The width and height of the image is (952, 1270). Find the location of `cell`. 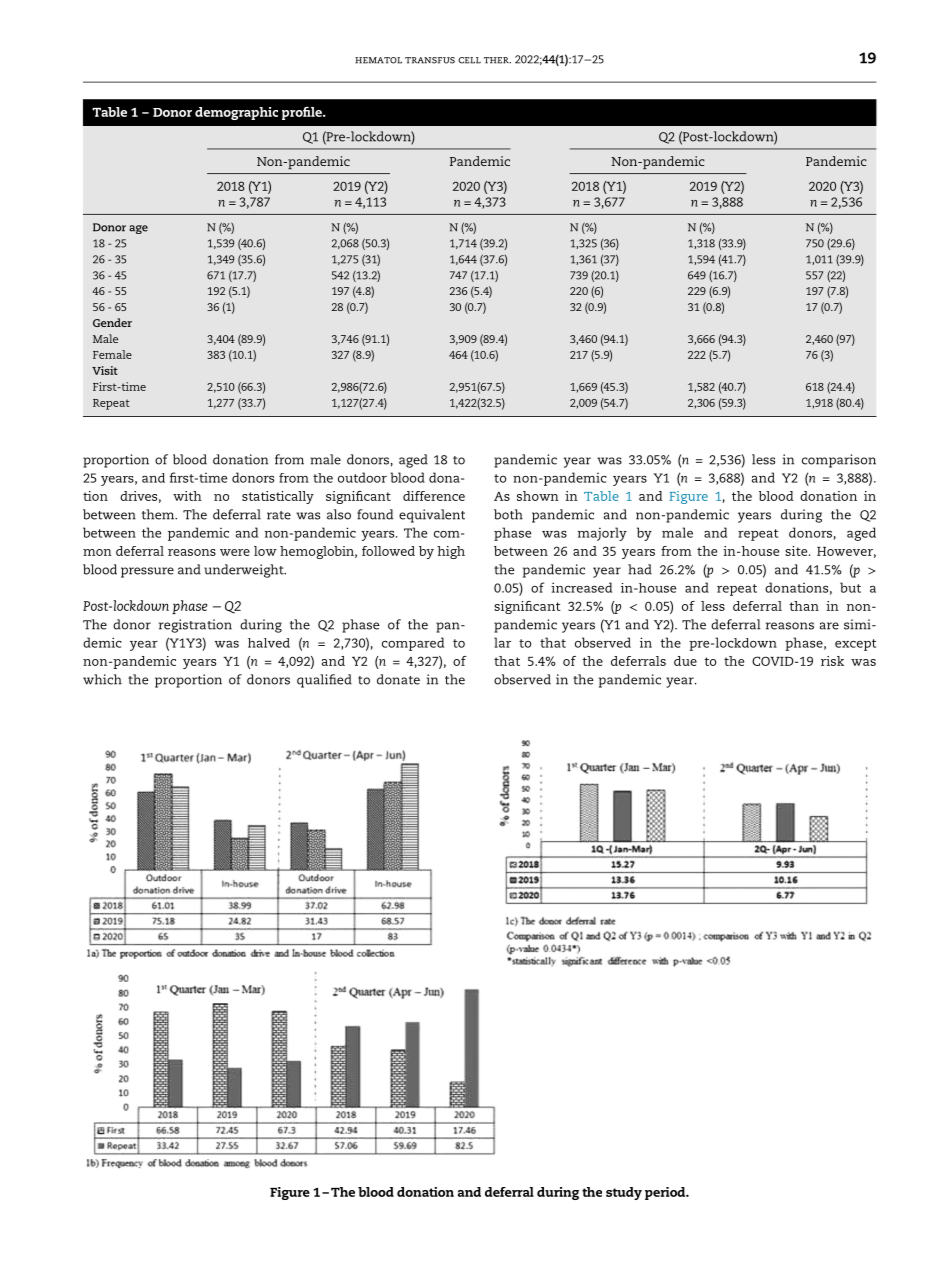

cell is located at coordinates (469, 60).
